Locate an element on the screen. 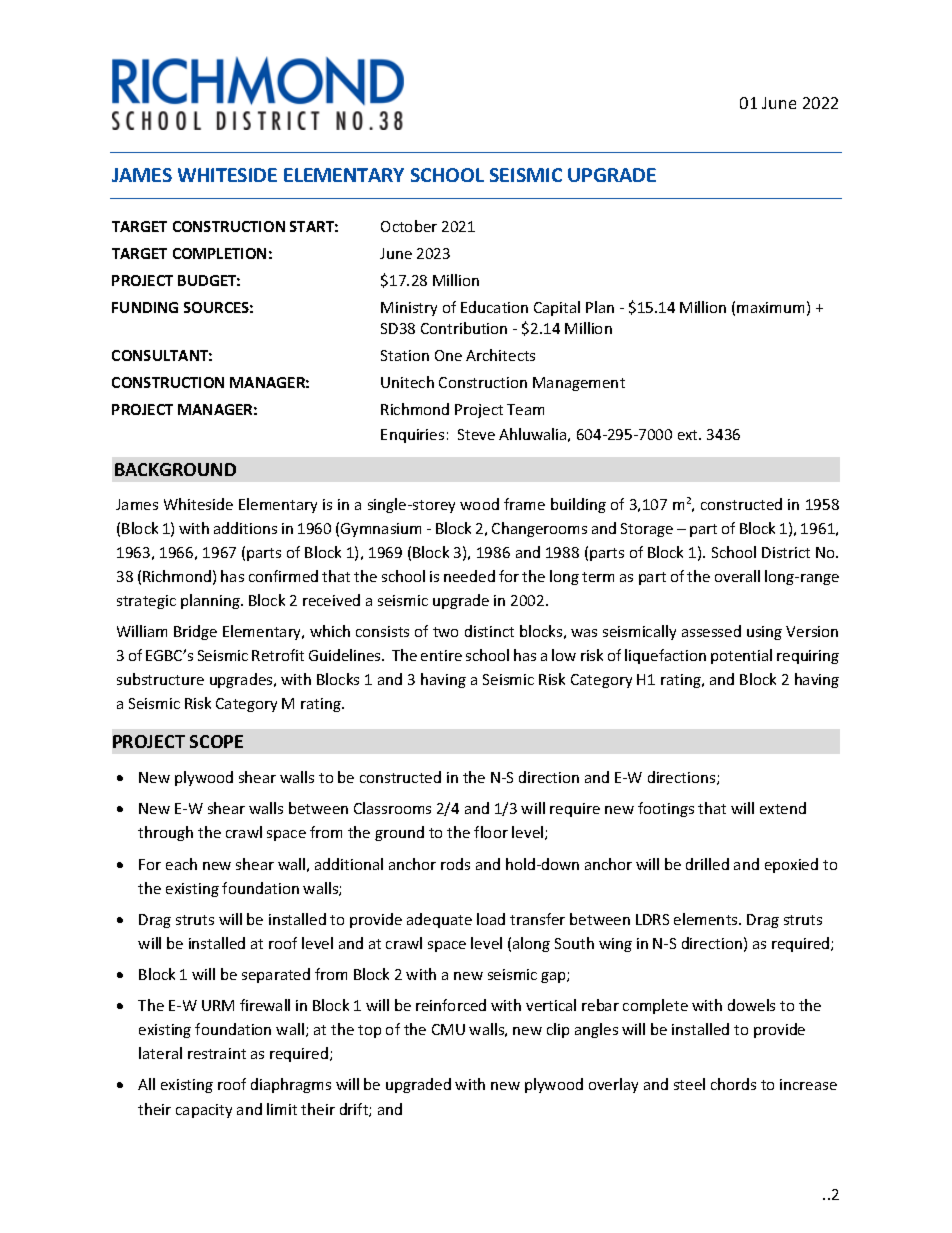 The width and height of the screenshot is (952, 1233). potential is located at coordinates (741, 656).
